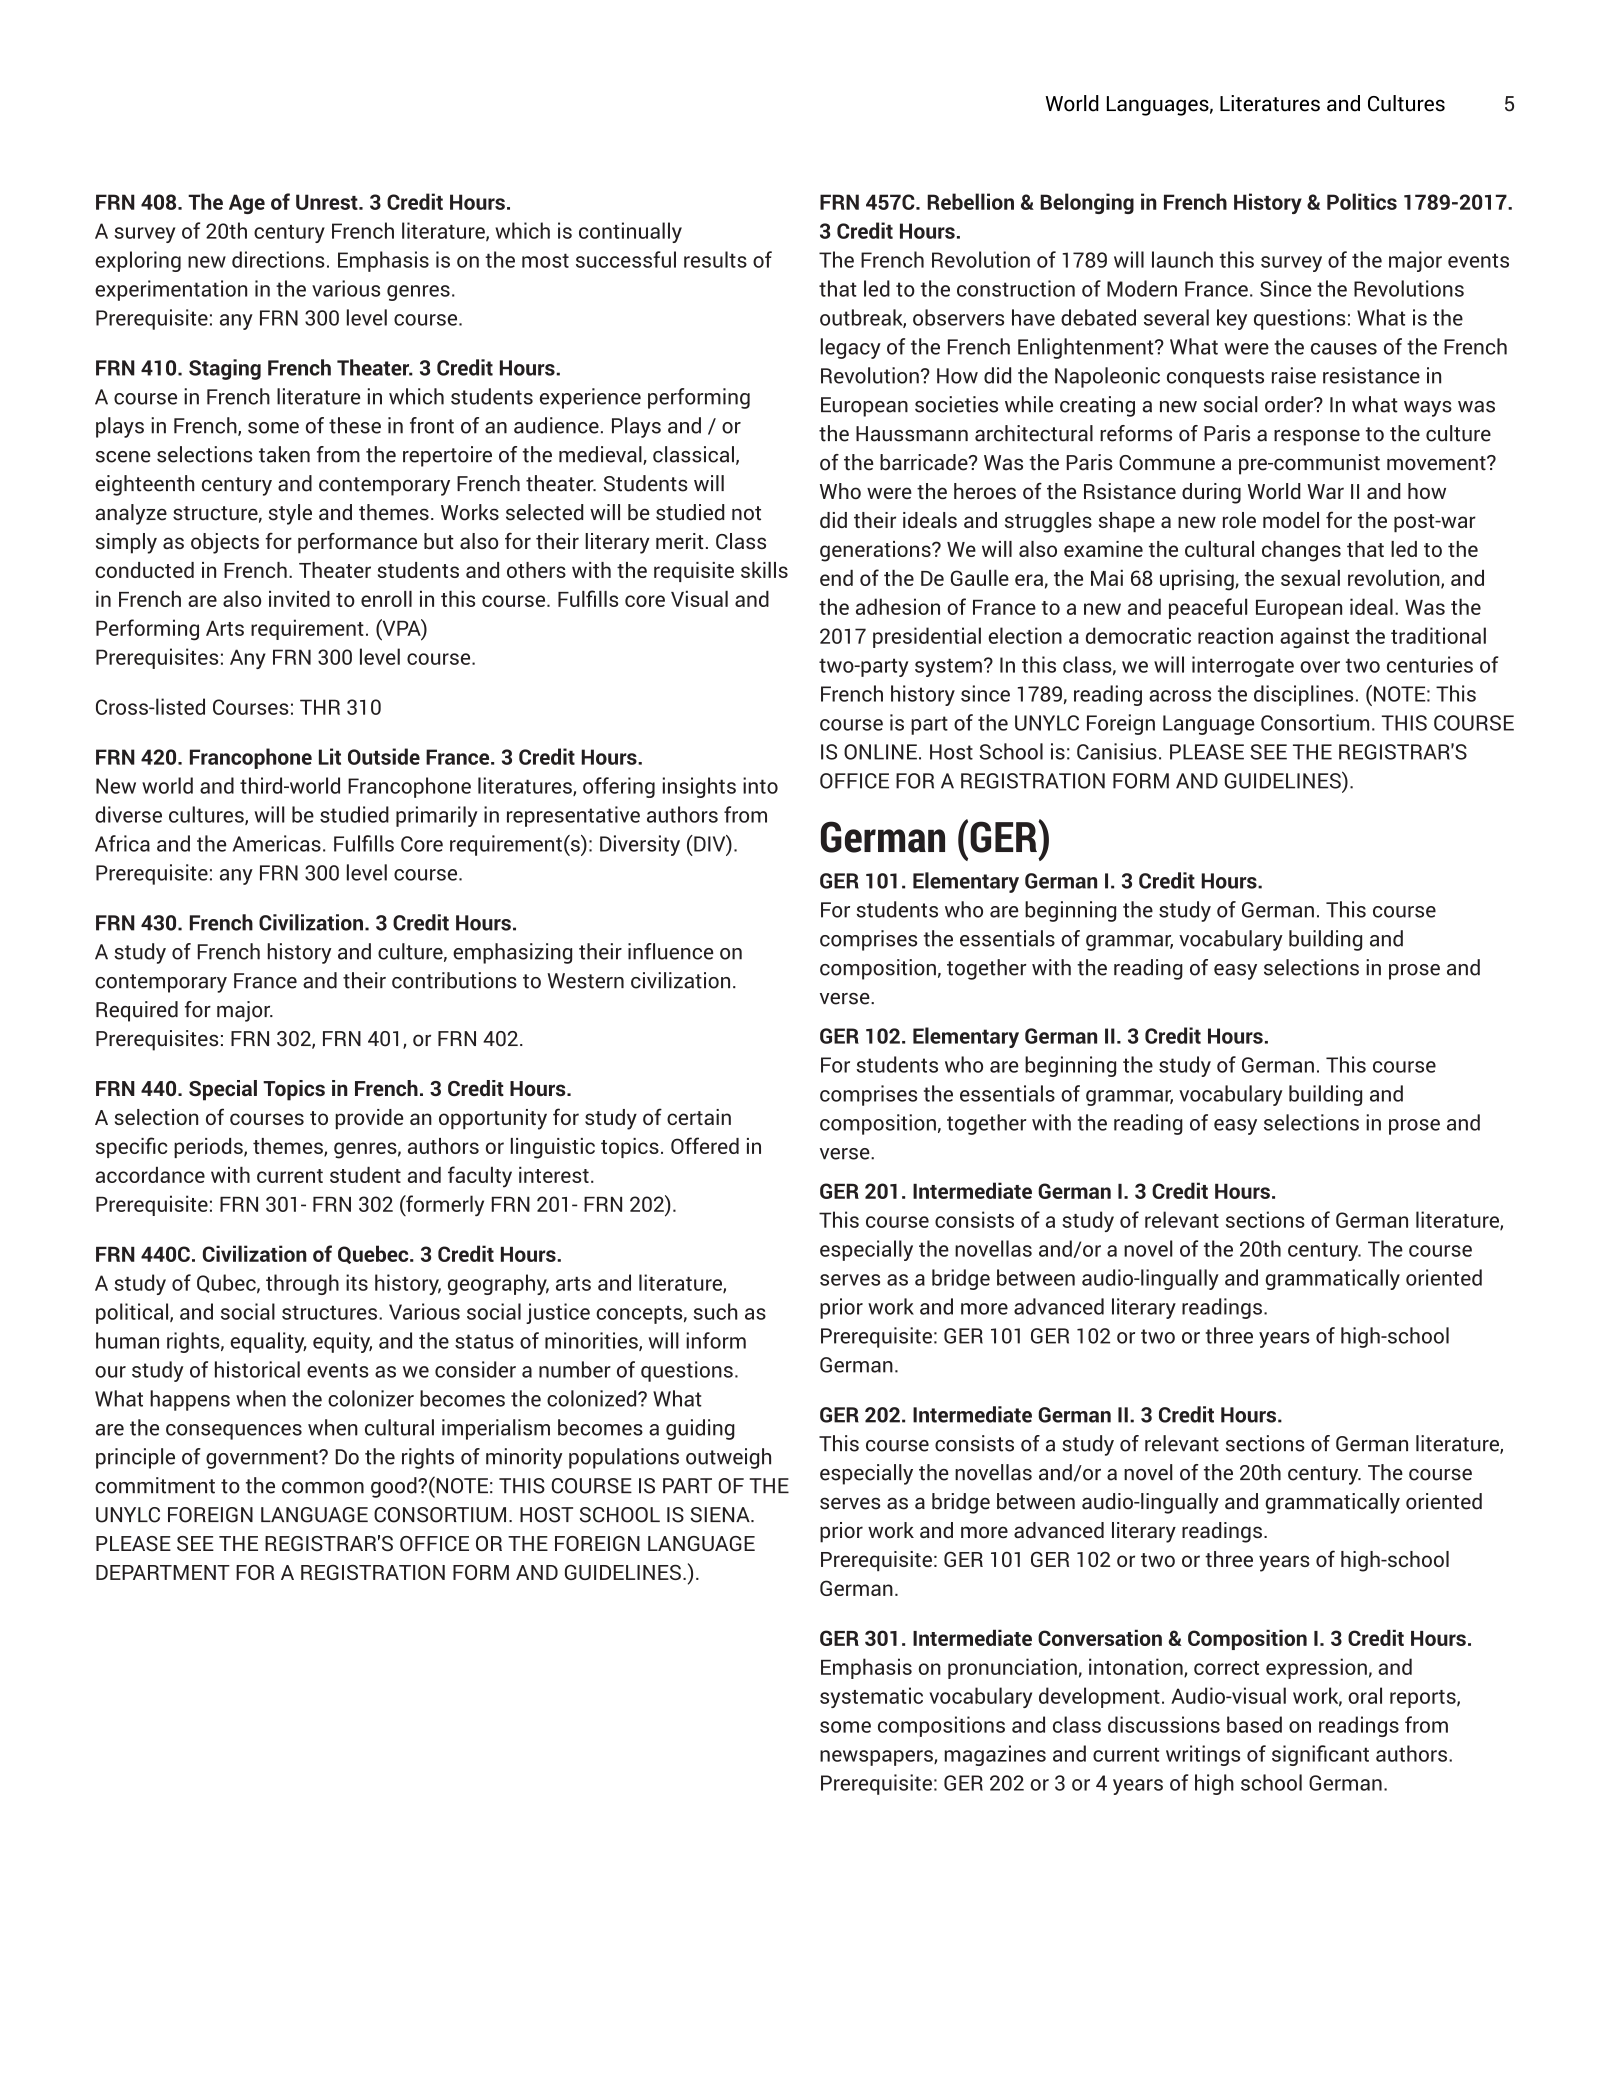 The width and height of the screenshot is (1610, 2083). Describe the element at coordinates (705, 1145) in the screenshot. I see `Offered` at that location.
